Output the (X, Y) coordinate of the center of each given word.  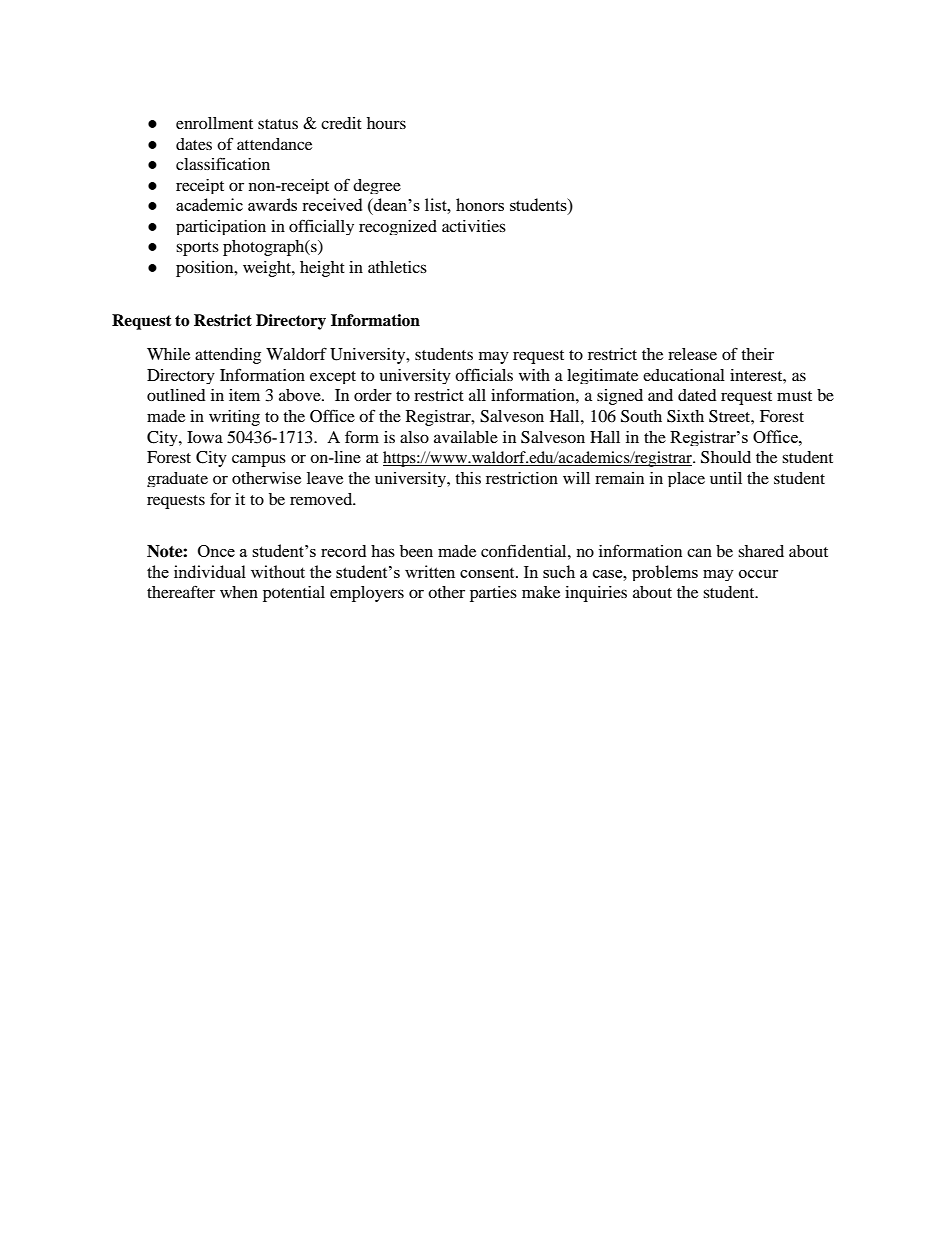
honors (480, 204)
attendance (274, 144)
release (692, 354)
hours (386, 123)
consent (488, 573)
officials (484, 374)
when (239, 592)
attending (228, 356)
